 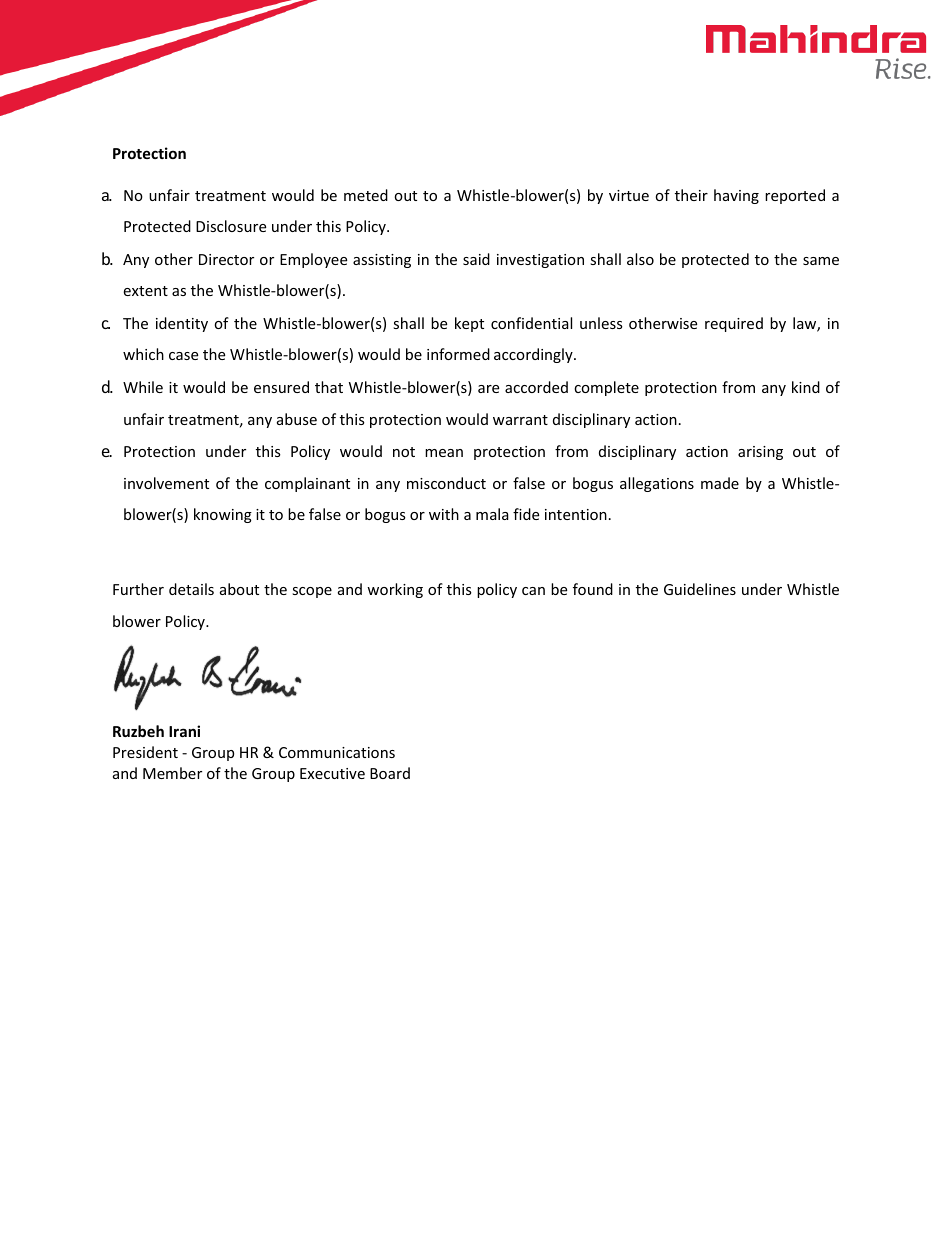 What do you see at coordinates (734, 324) in the page?
I see `required` at bounding box center [734, 324].
